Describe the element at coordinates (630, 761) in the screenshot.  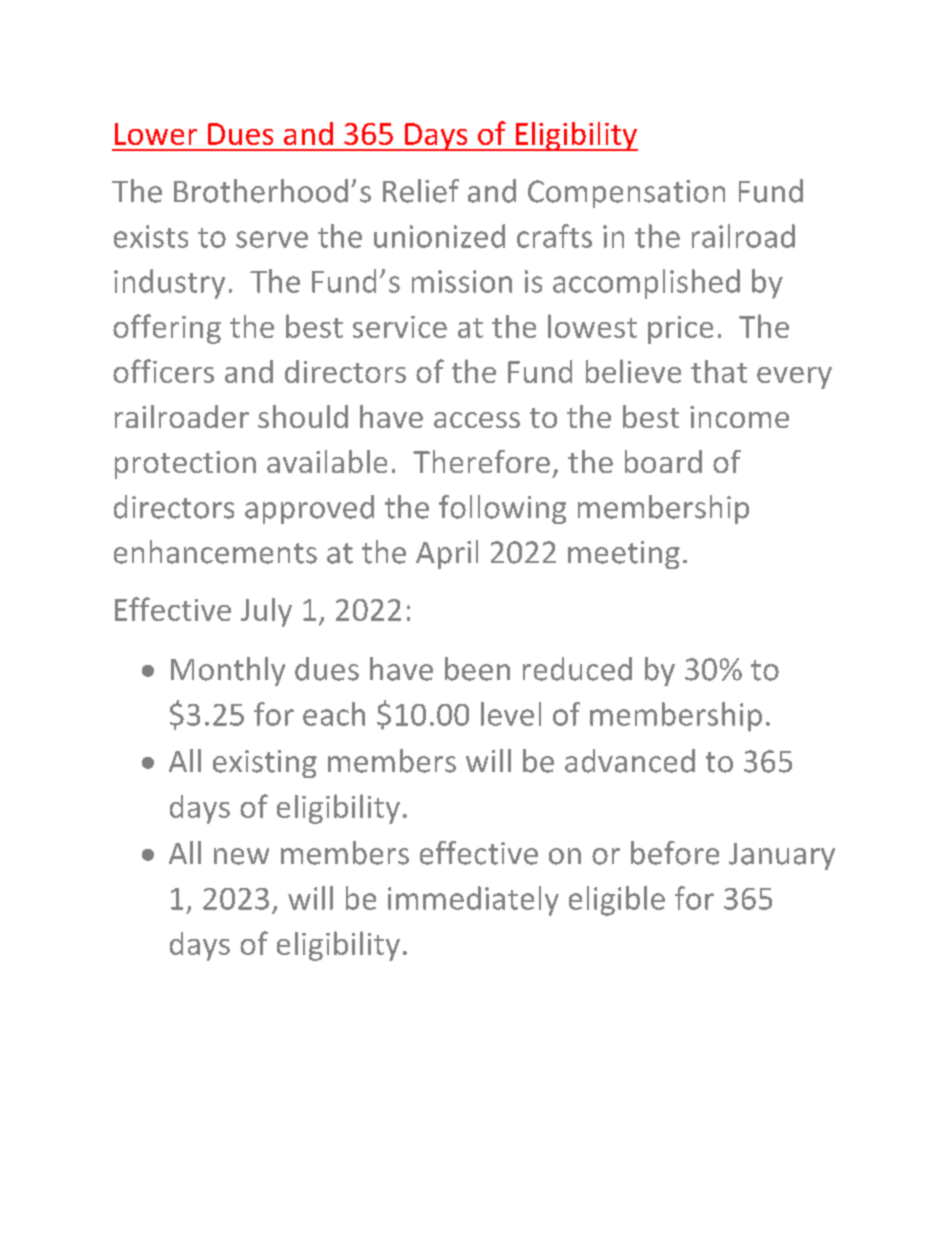
I see `advanced` at that location.
